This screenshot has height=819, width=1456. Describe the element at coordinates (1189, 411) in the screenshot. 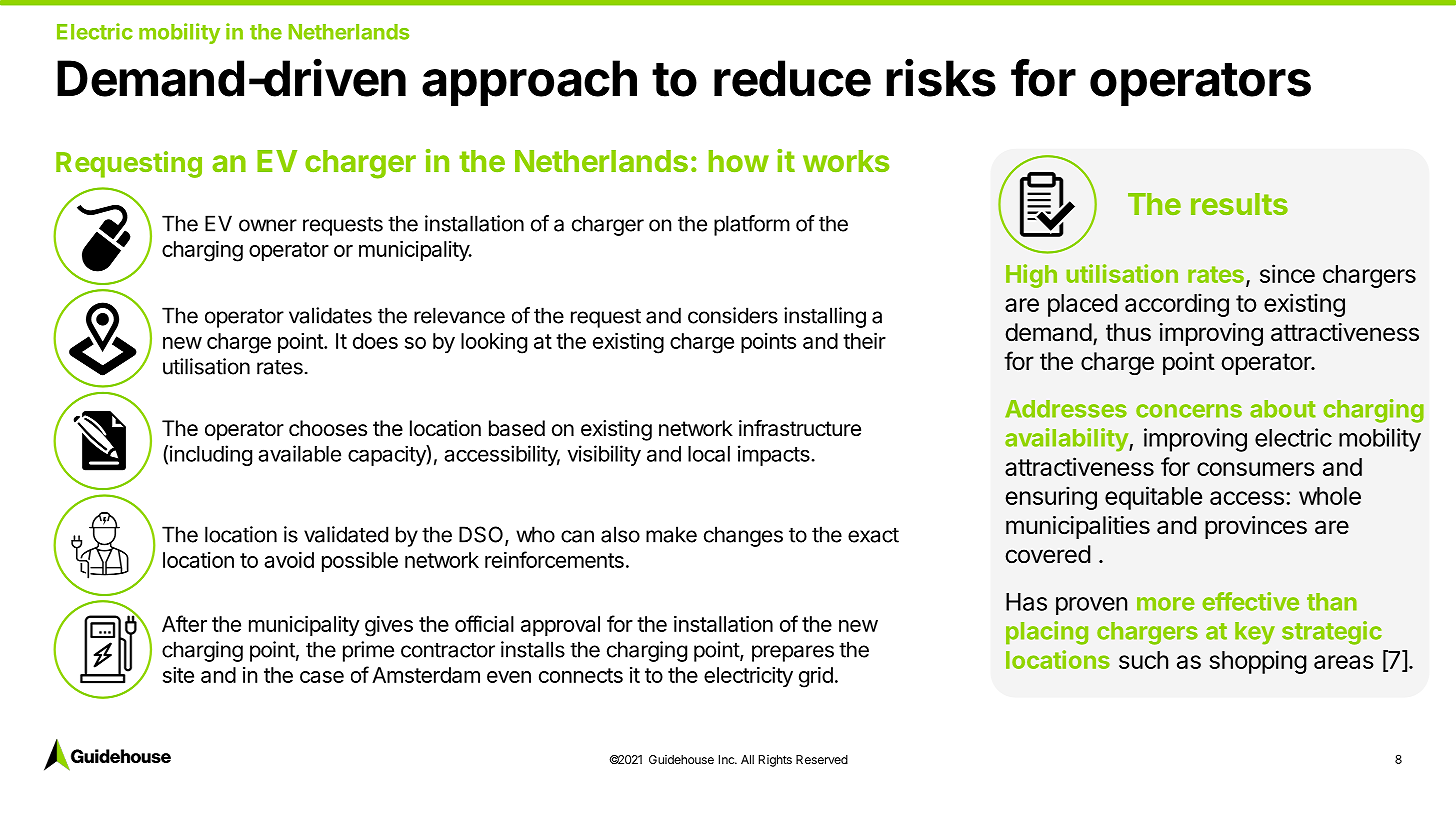

I see `concerns` at that location.
